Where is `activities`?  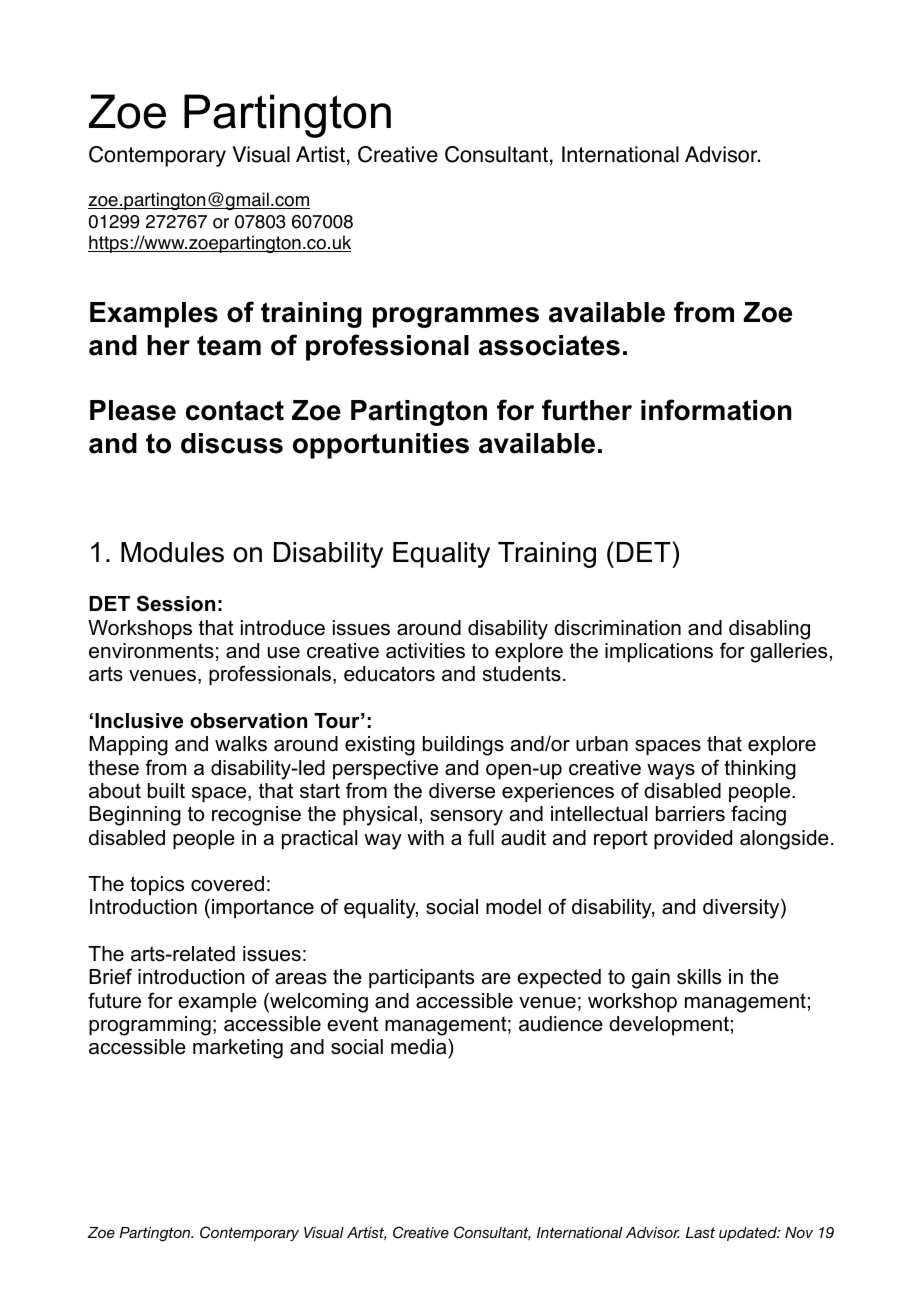
activities is located at coordinates (425, 651).
